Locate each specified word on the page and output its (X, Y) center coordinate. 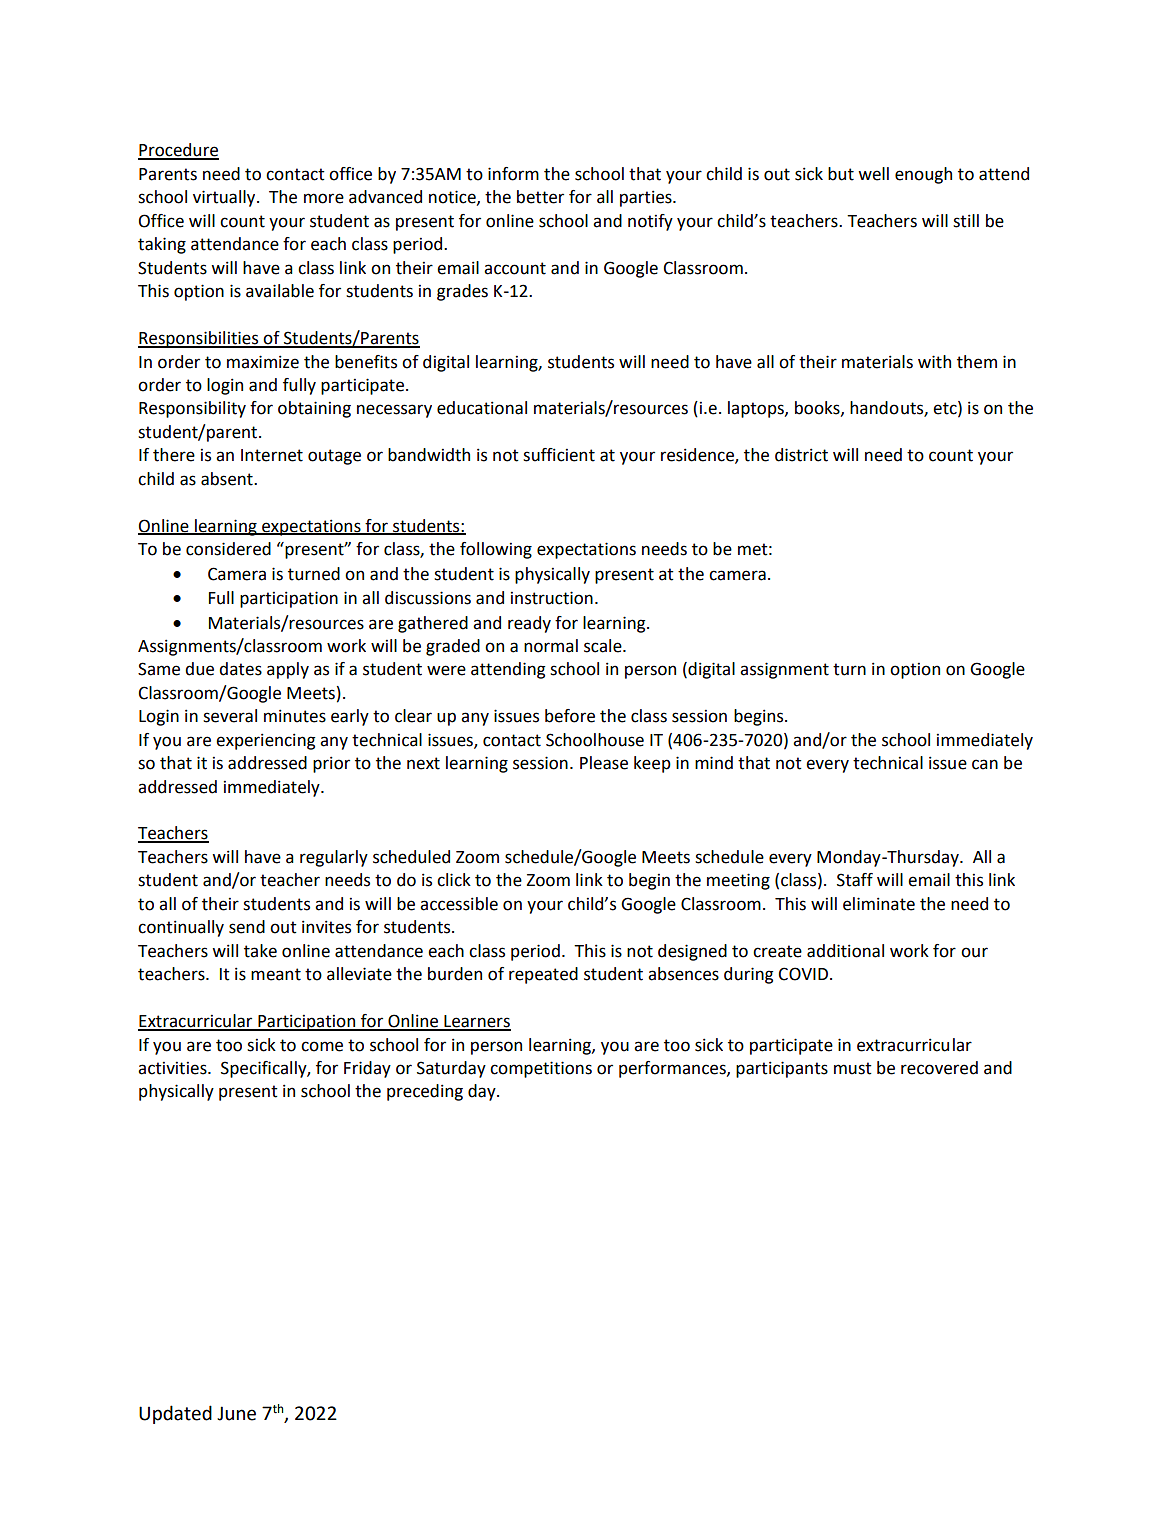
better (540, 197)
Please (604, 763)
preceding (425, 1092)
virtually (225, 198)
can (985, 764)
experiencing (265, 741)
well (873, 174)
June (236, 1413)
